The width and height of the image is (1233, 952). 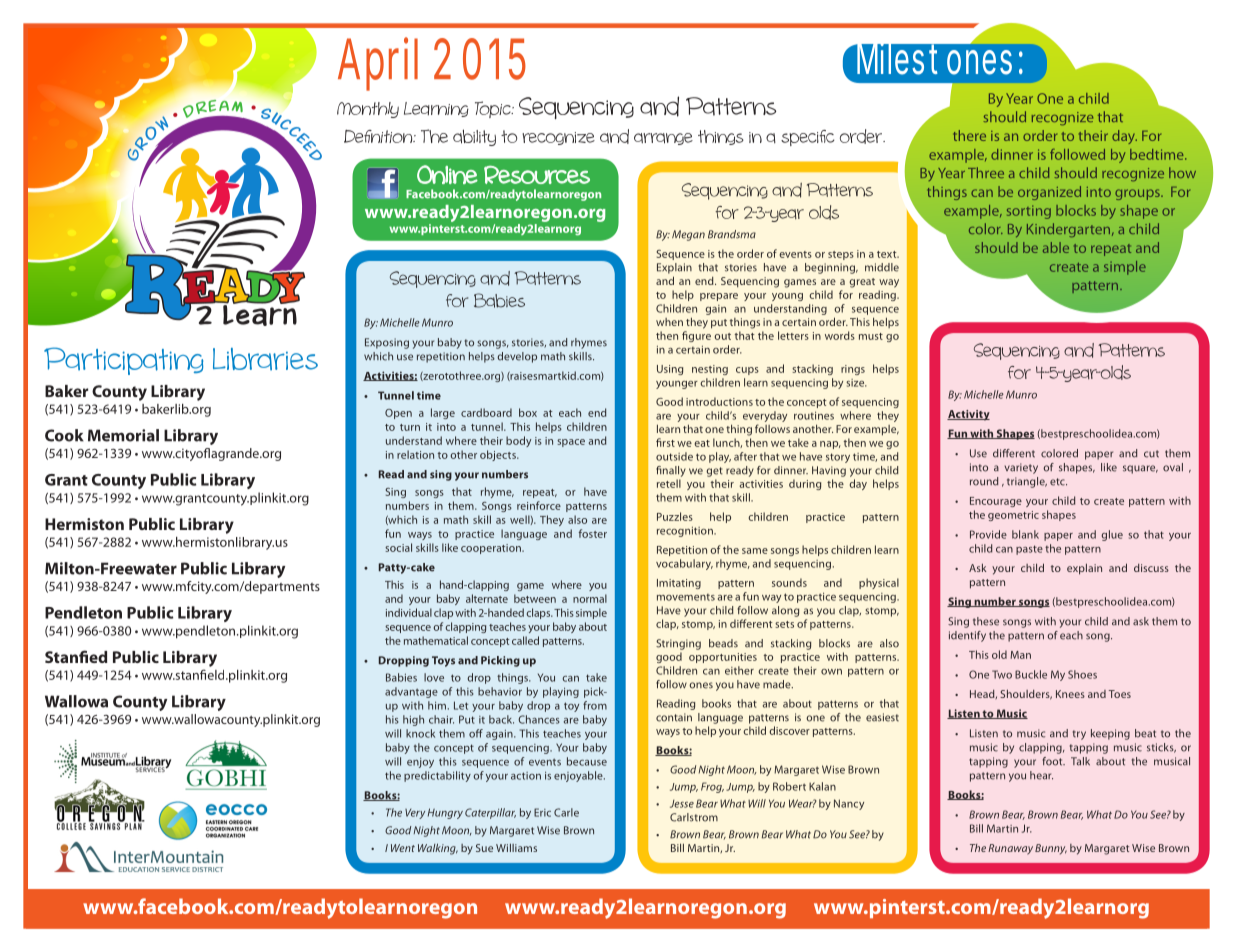 What do you see at coordinates (969, 135) in the image?
I see `there` at bounding box center [969, 135].
